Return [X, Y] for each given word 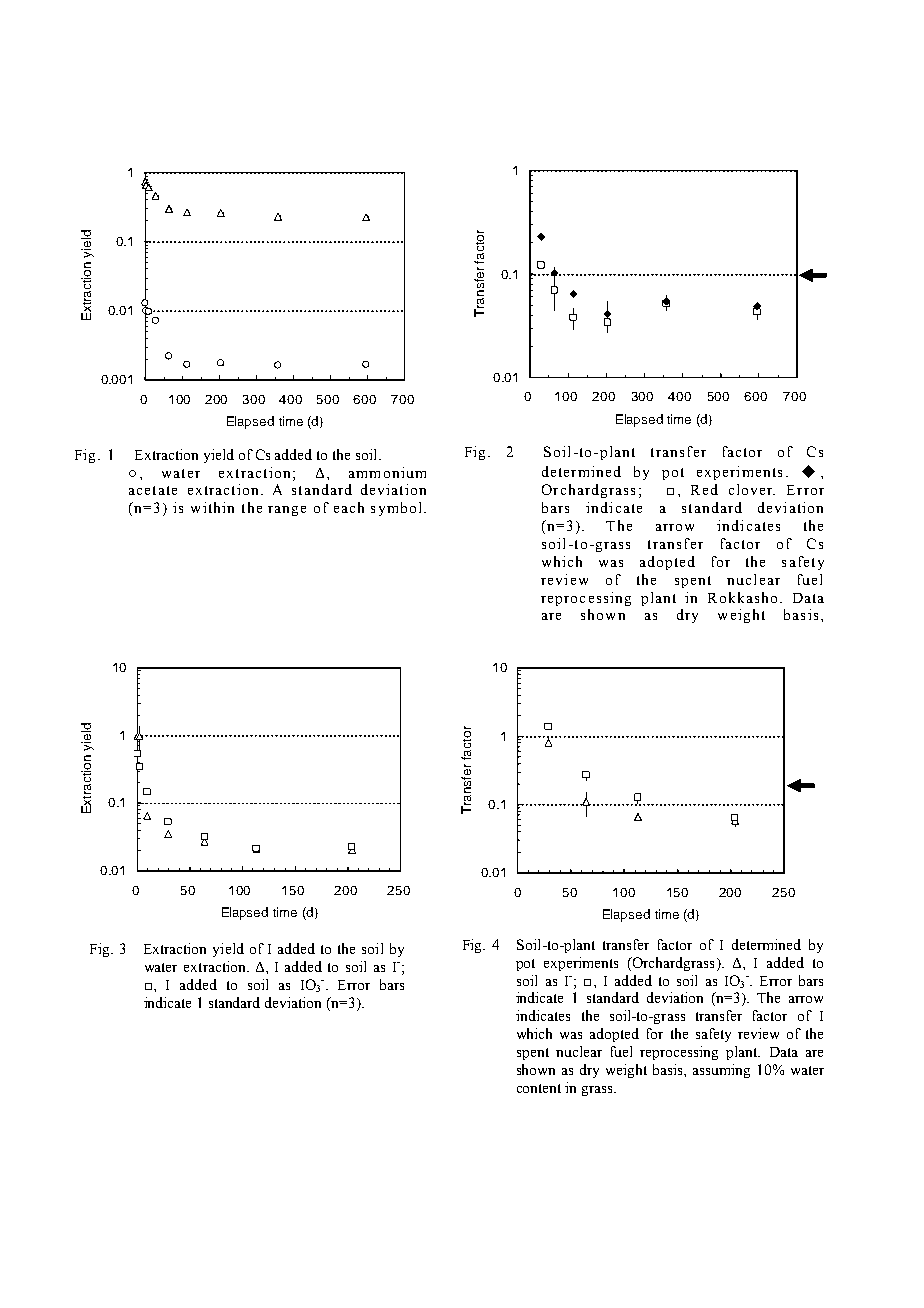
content [539, 1088]
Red [704, 489]
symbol [396, 509]
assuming [721, 1071]
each [349, 507]
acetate [153, 490]
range [287, 511]
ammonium [387, 472]
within [212, 507]
